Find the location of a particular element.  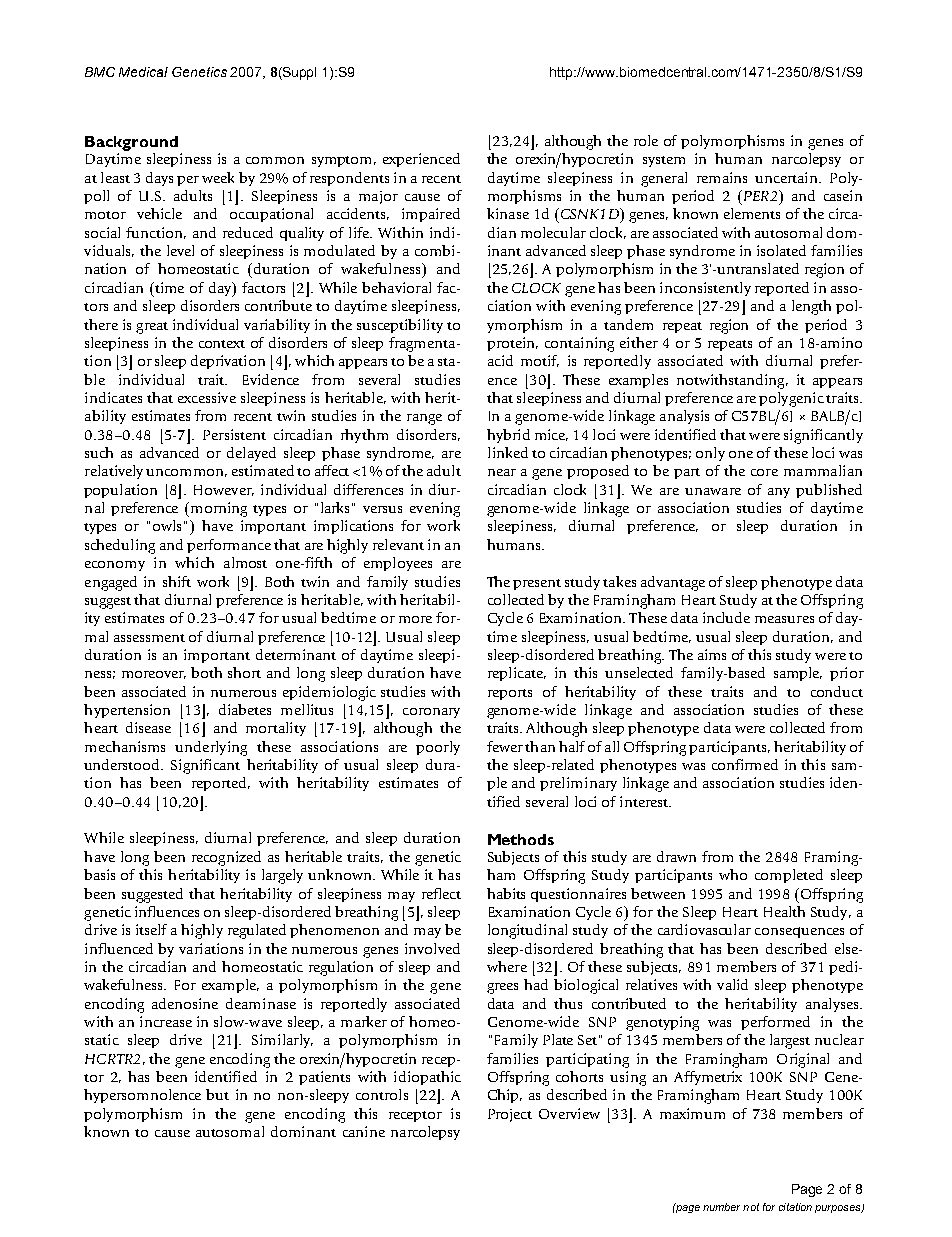

measures is located at coordinates (784, 619).
